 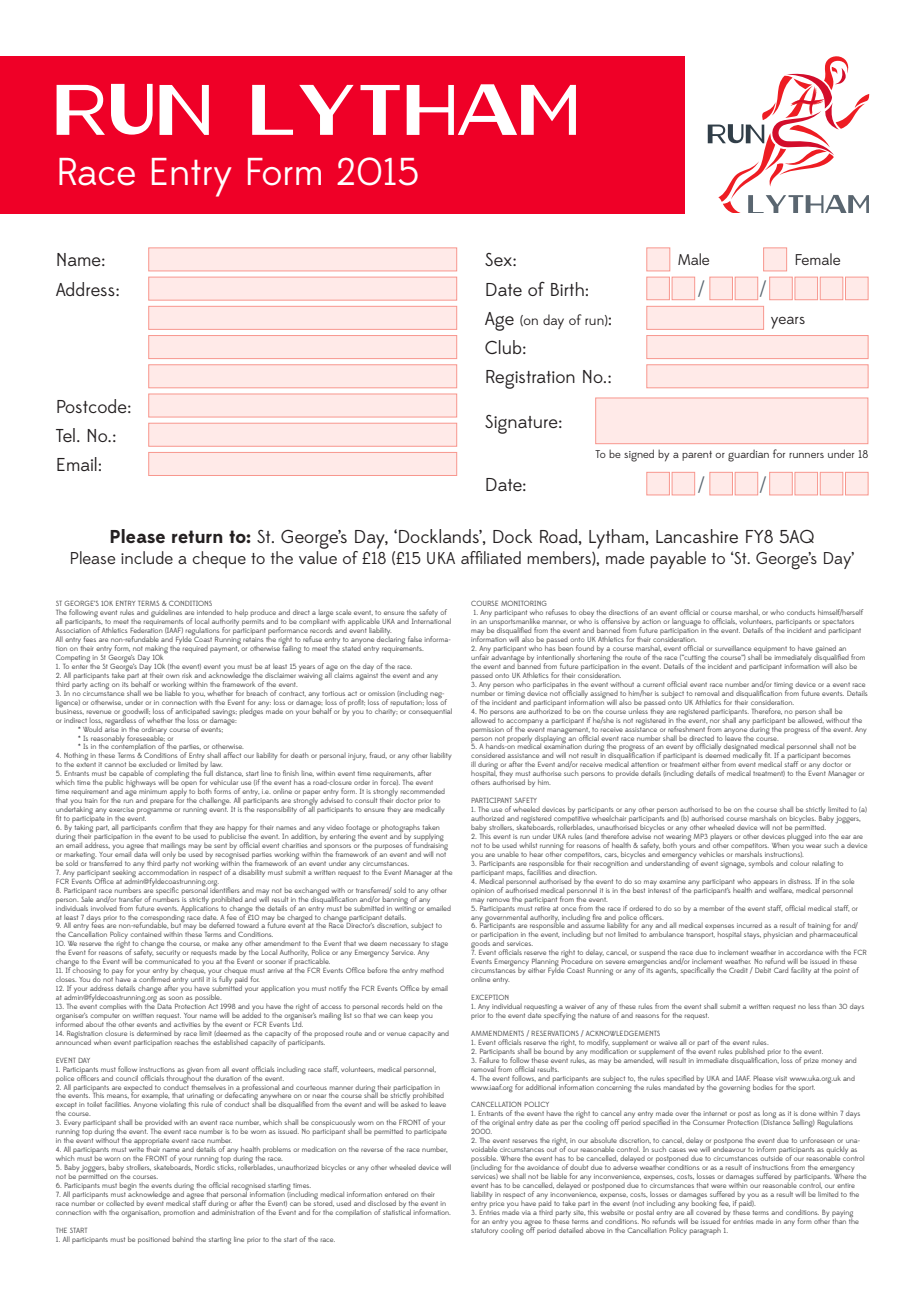 What do you see at coordinates (704, 1203) in the page?
I see `booking` at bounding box center [704, 1203].
